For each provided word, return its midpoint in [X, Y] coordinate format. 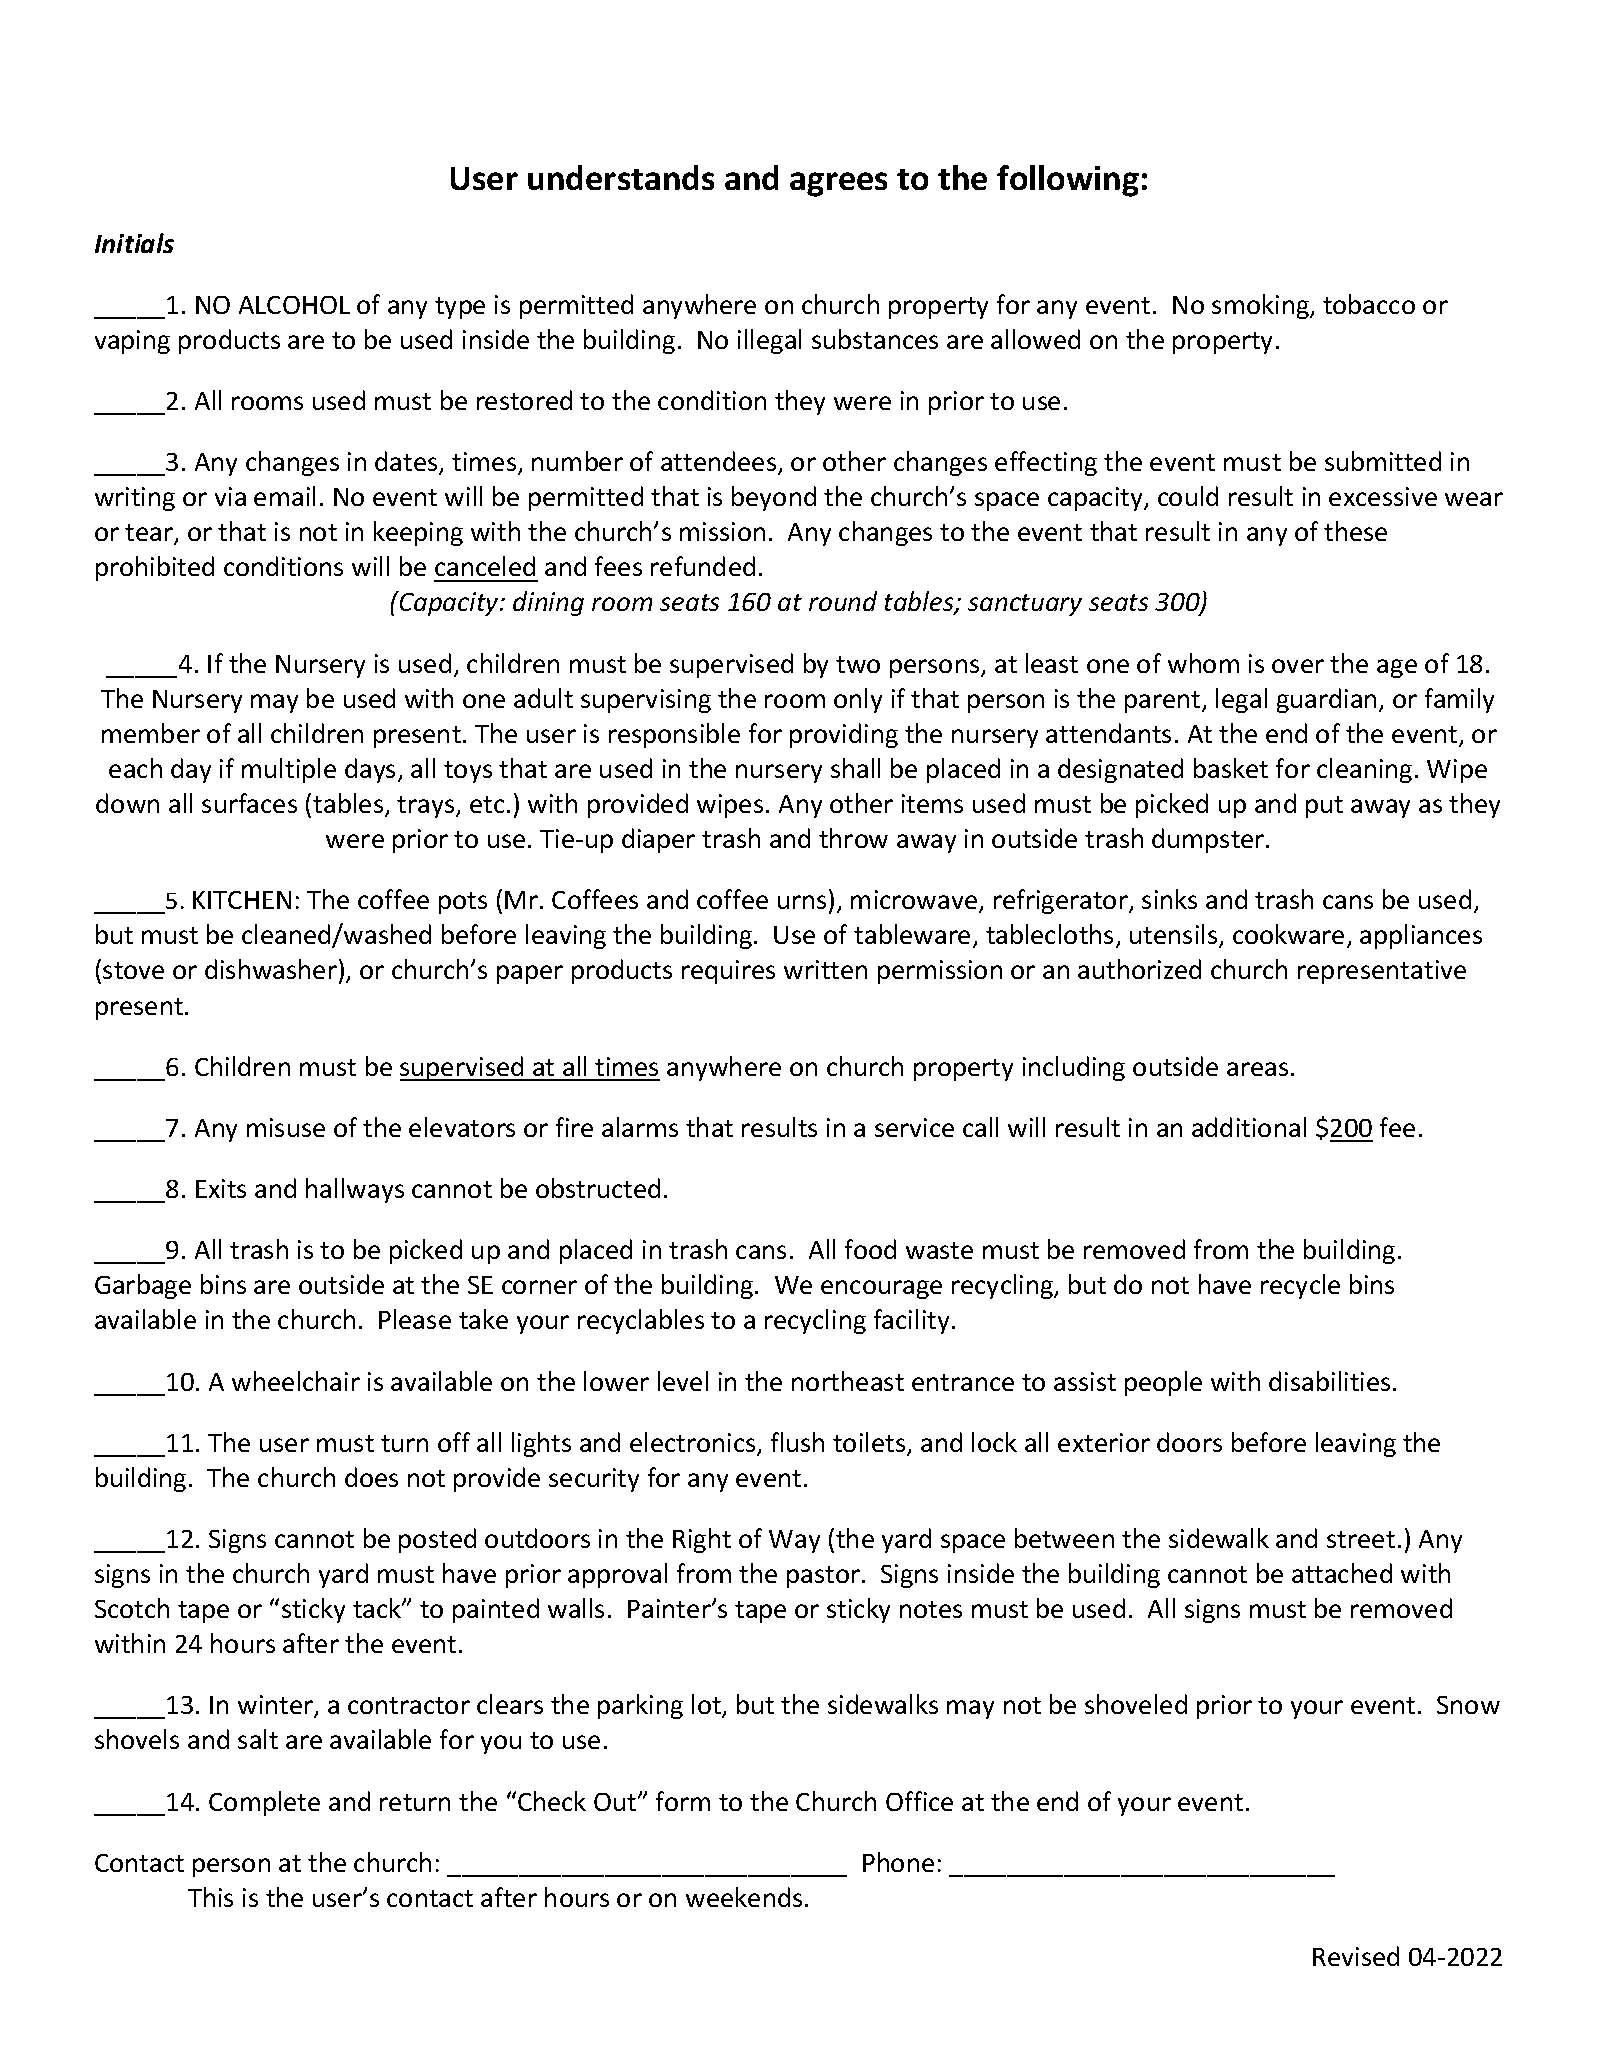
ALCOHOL [294, 305]
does [371, 1477]
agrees [838, 184]
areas [1257, 1069]
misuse [286, 1127]
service [914, 1127]
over [1298, 666]
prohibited [155, 568]
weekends [744, 1897]
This [210, 1897]
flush [797, 1442]
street [1361, 1539]
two [858, 664]
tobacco [1369, 304]
